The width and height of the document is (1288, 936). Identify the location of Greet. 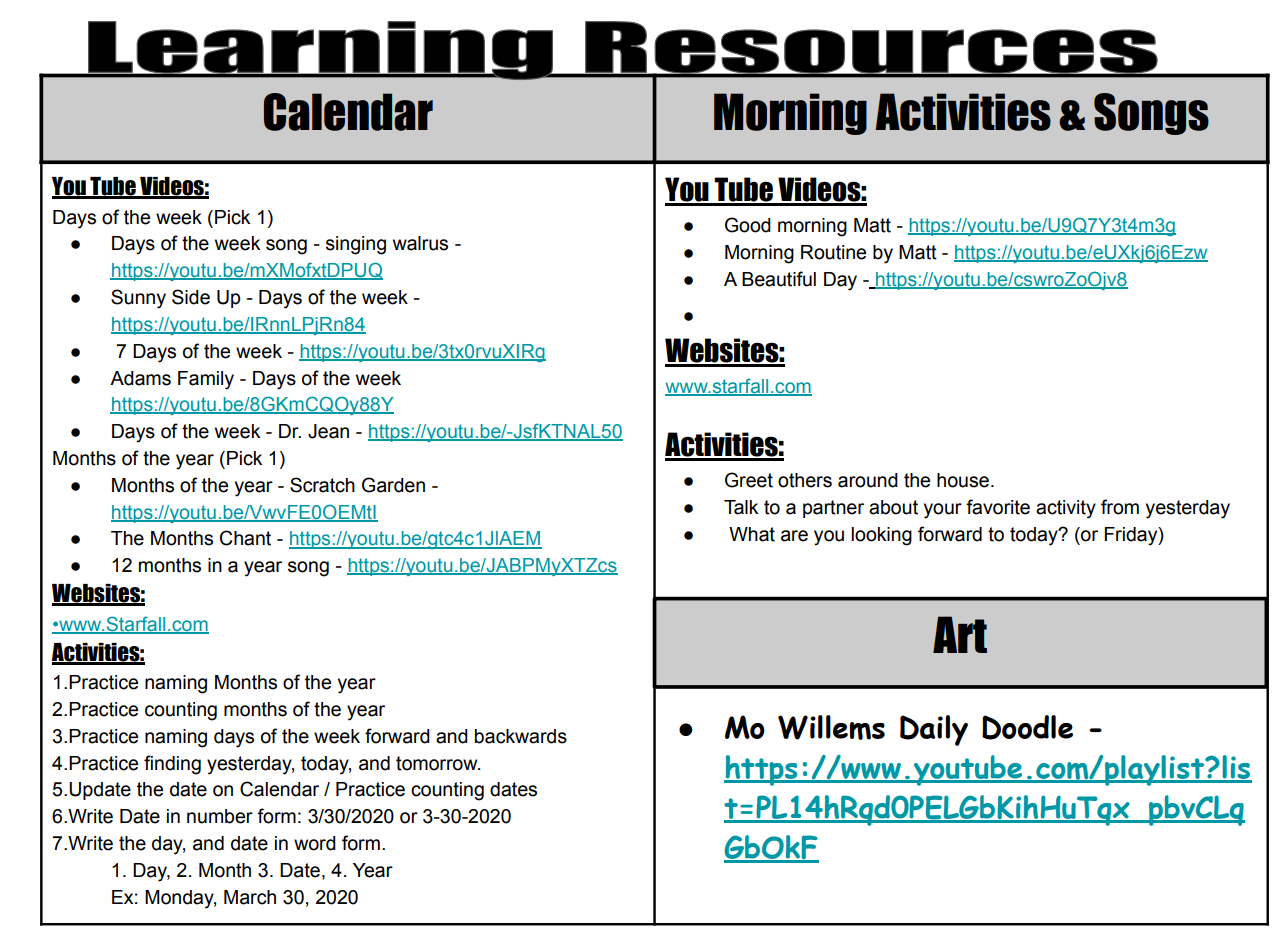
(749, 480).
